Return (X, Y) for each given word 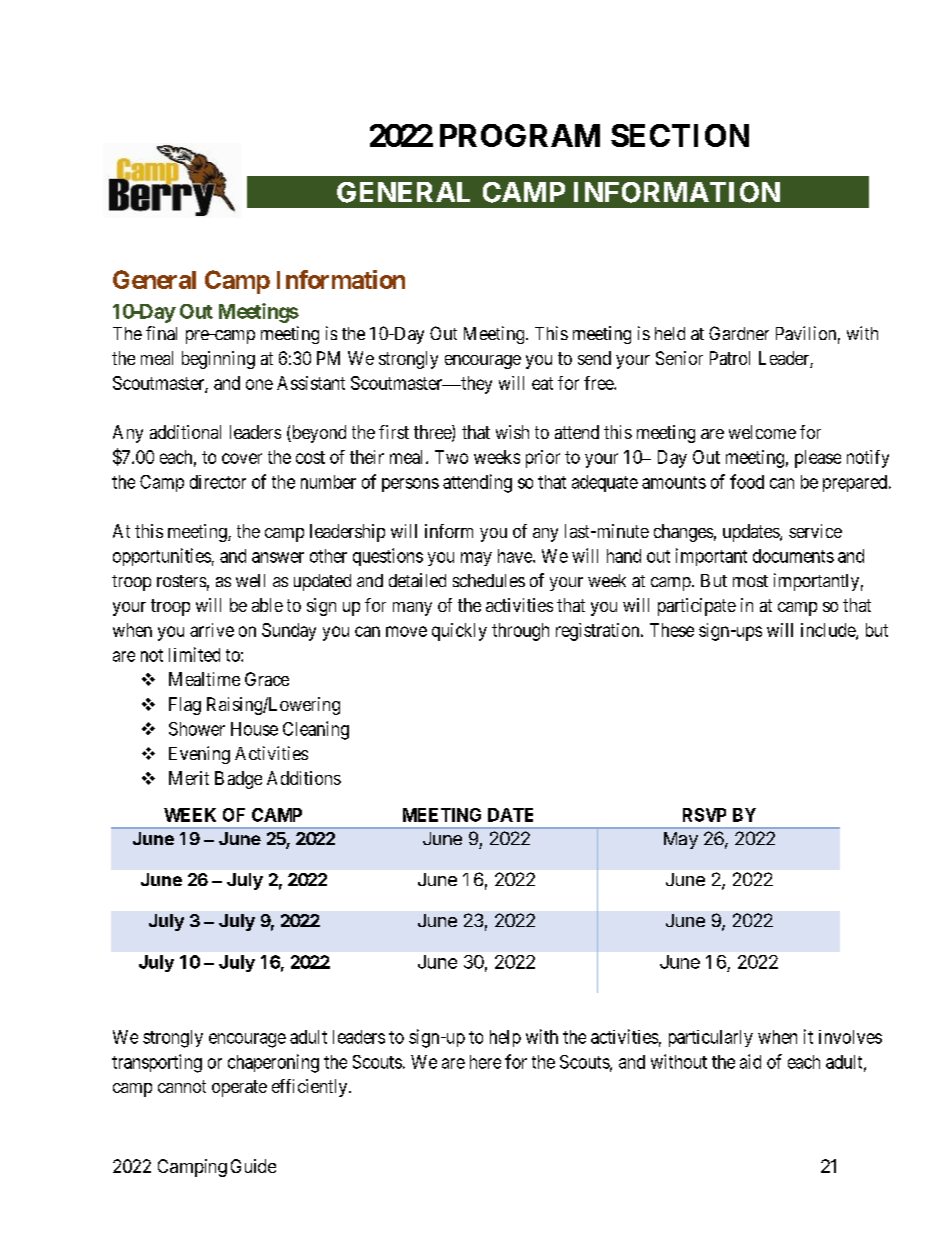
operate (239, 1088)
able (267, 605)
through (520, 632)
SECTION (680, 135)
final (161, 333)
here (485, 1062)
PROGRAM (520, 135)
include (829, 631)
